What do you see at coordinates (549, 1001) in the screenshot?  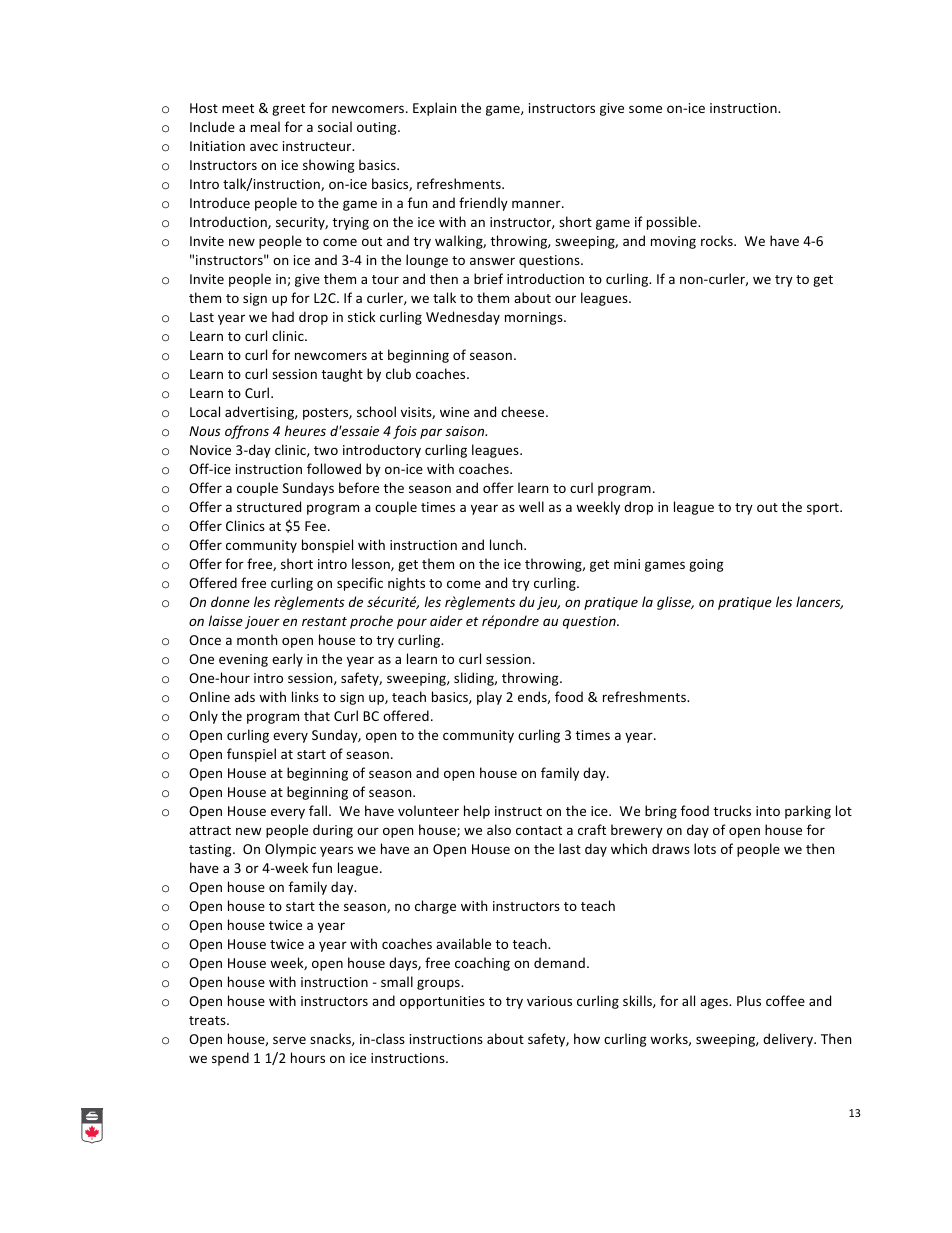 I see `various` at bounding box center [549, 1001].
